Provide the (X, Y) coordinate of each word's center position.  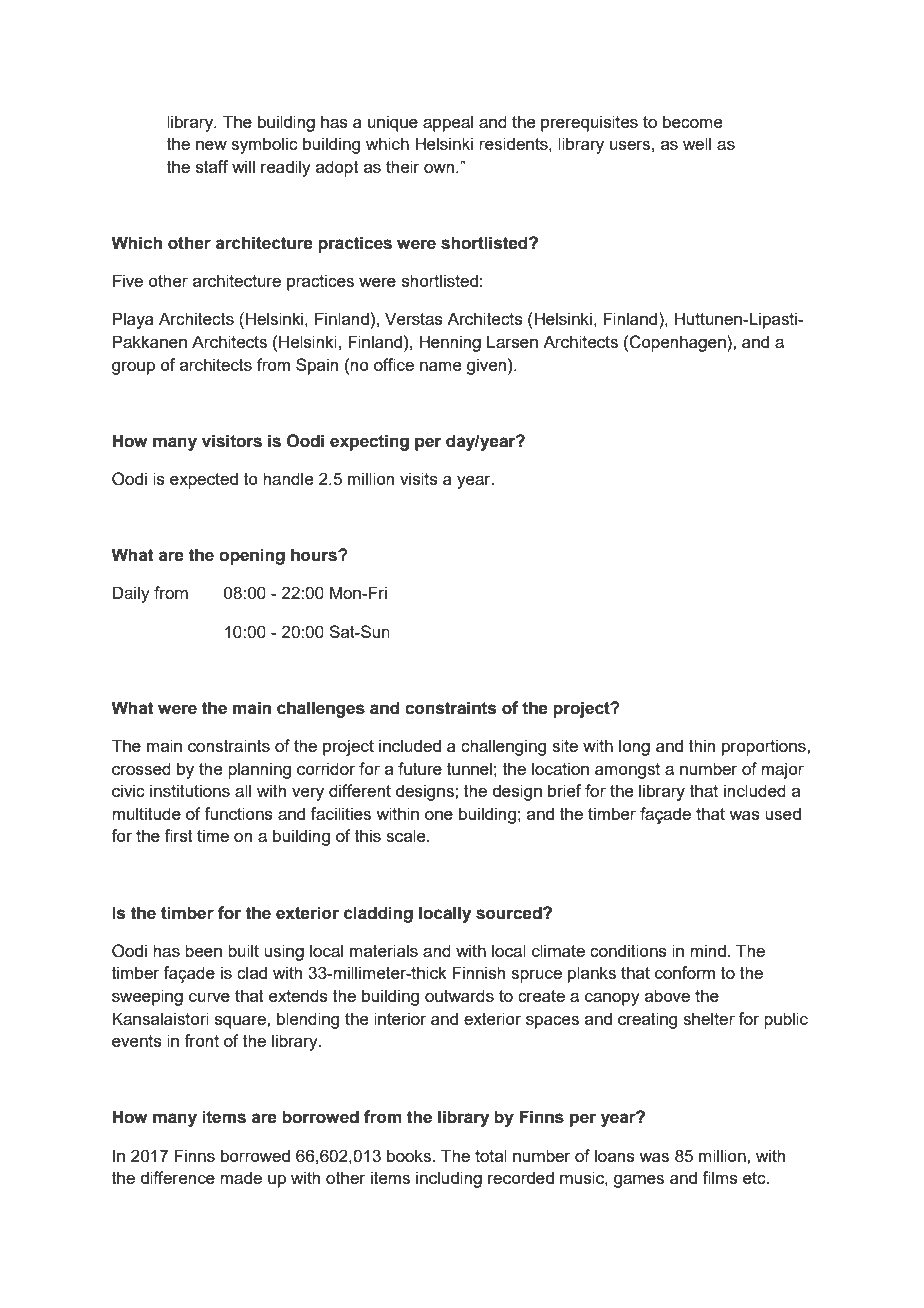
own (439, 168)
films (720, 1177)
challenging (503, 747)
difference (177, 1177)
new (211, 145)
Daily (131, 594)
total (491, 1155)
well (697, 143)
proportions (765, 747)
